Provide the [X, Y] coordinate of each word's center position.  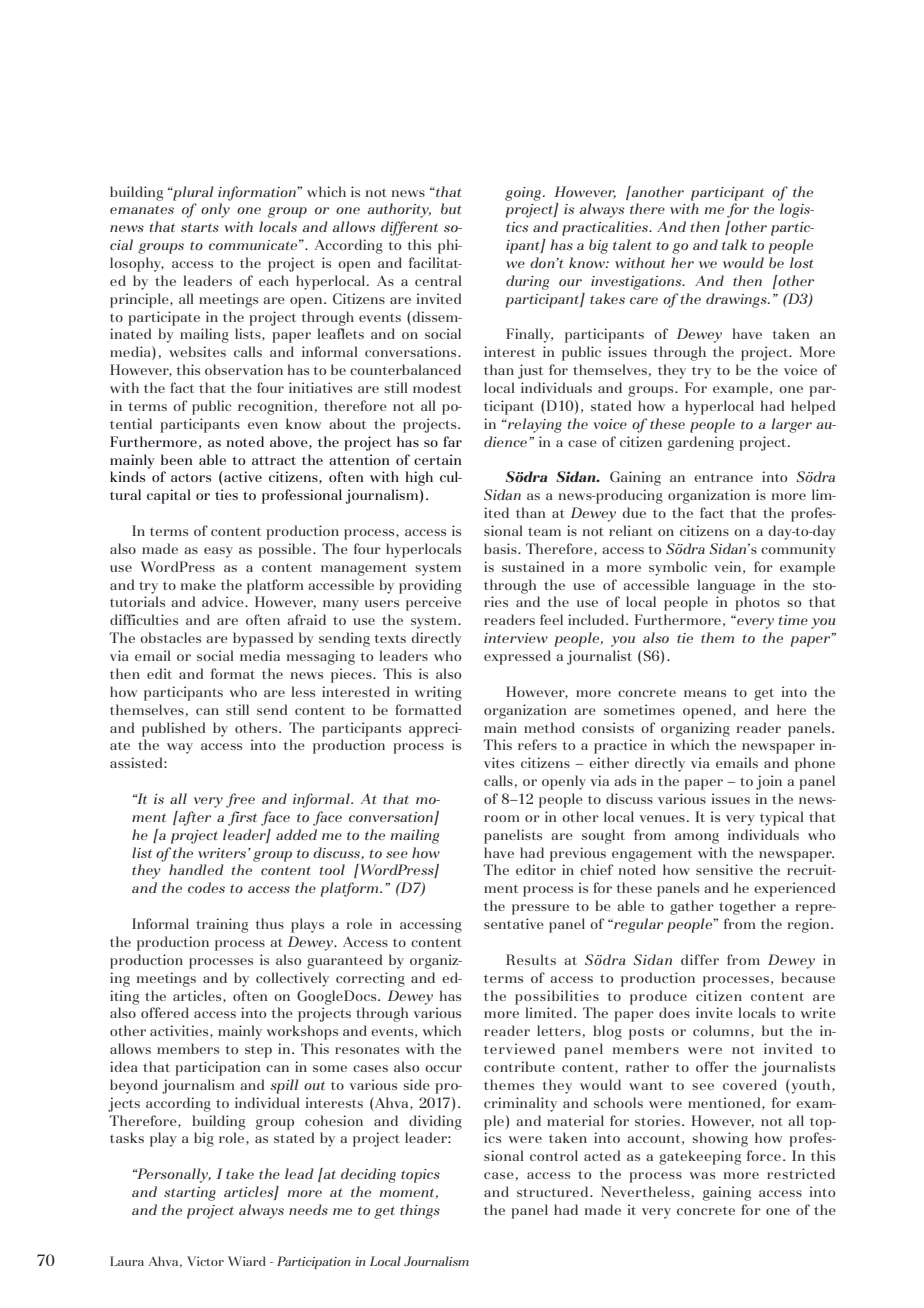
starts [200, 227]
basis [501, 548]
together [747, 907]
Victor [205, 1261]
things [420, 1211]
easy [218, 552]
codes [206, 887]
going [524, 194]
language [726, 586]
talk [734, 244]
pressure [540, 909]
